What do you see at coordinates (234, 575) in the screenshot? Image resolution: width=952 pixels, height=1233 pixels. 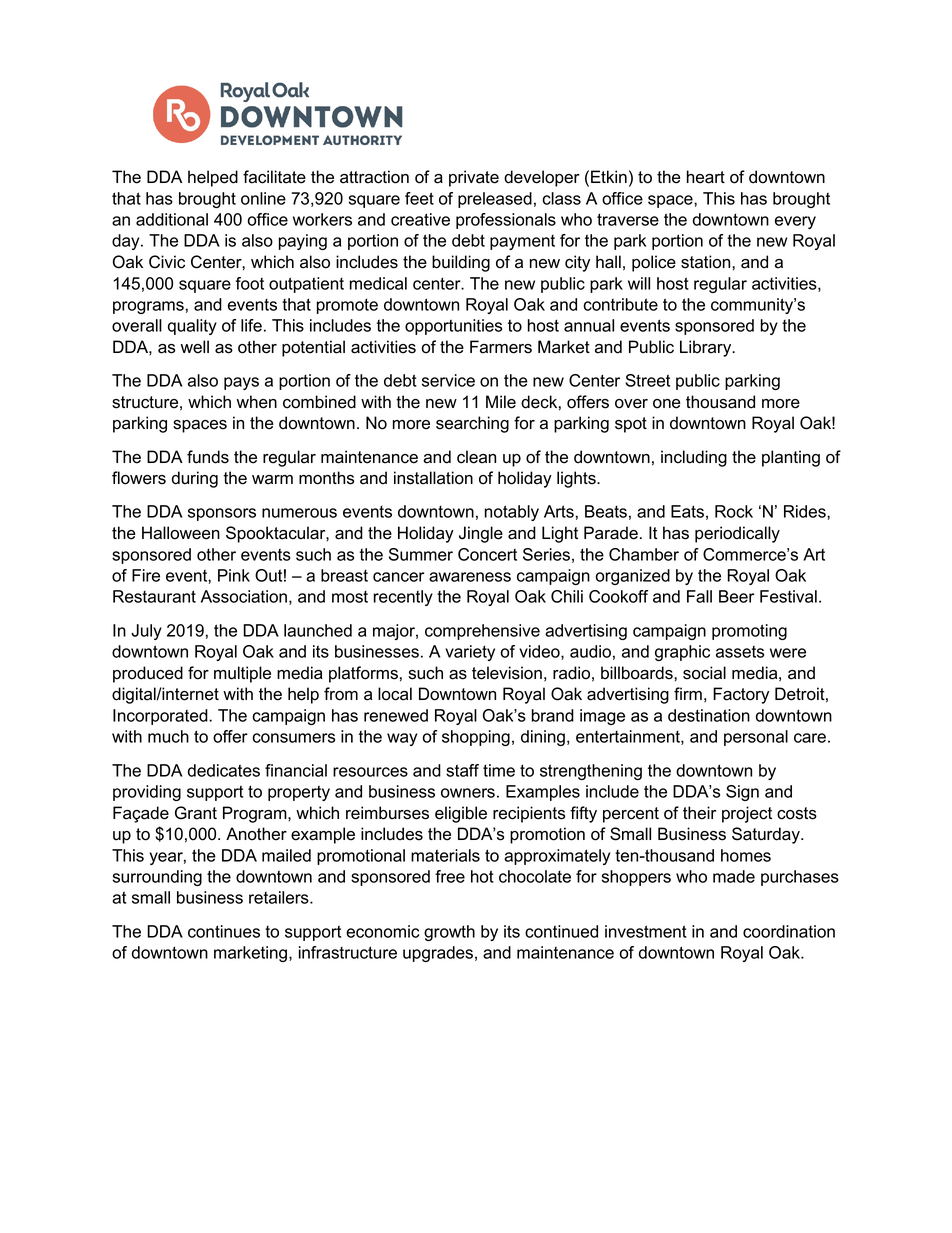 I see `Pink` at bounding box center [234, 575].
